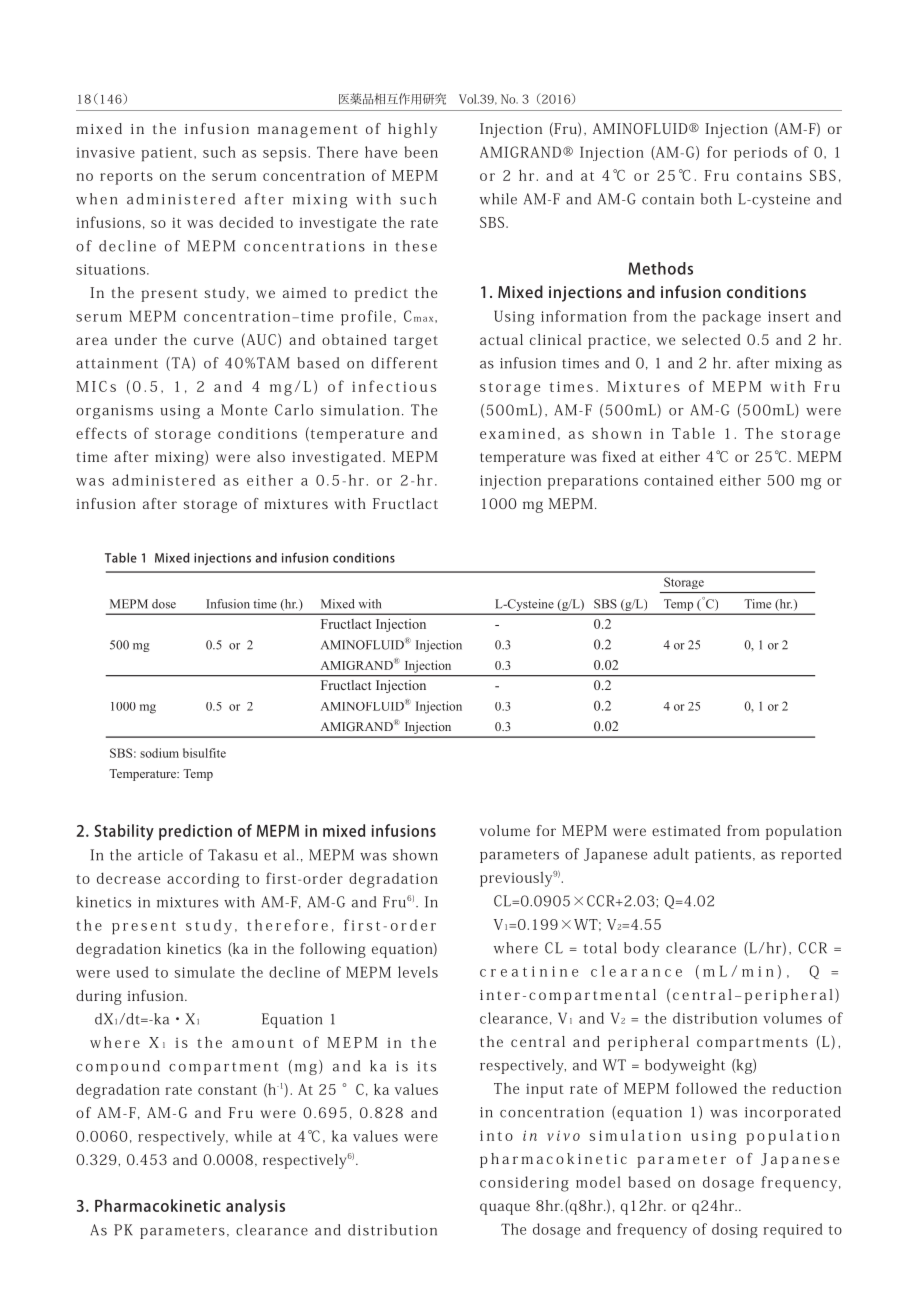  Describe the element at coordinates (593, 482) in the image. I see `preparations` at that location.
